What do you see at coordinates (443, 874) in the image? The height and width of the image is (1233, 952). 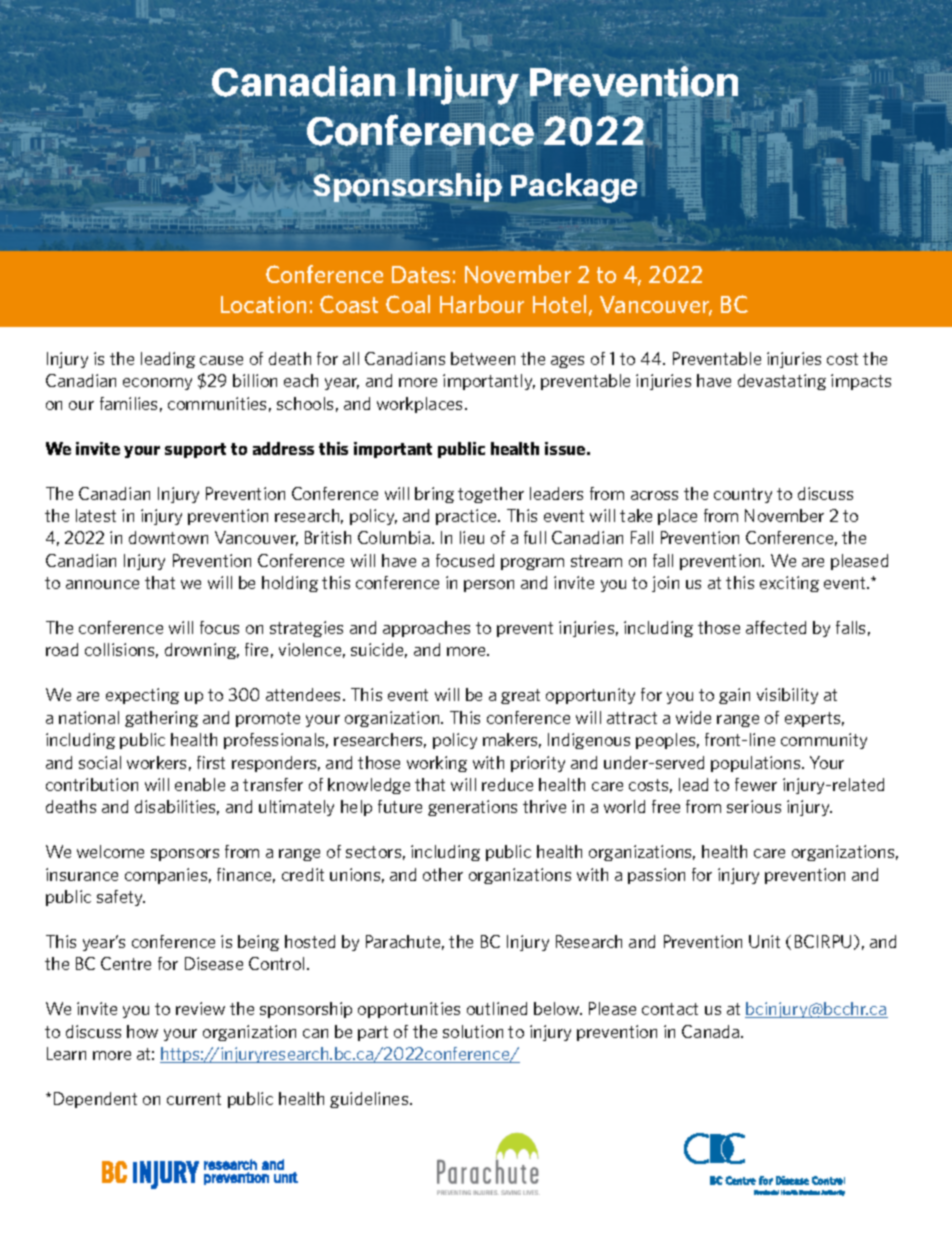 I see `other` at bounding box center [443, 874].
